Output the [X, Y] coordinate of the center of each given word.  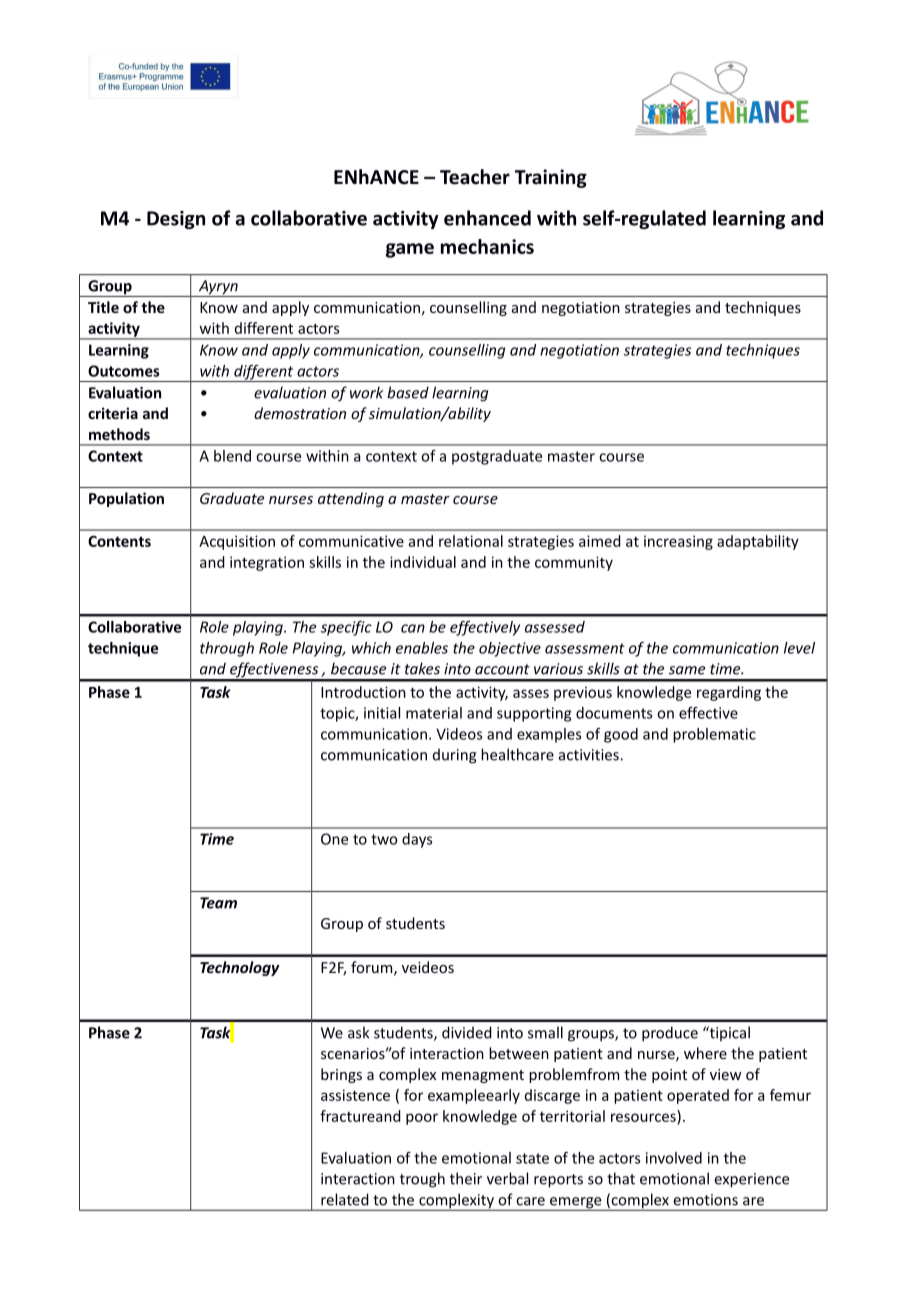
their [466, 1178]
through [227, 649]
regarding [729, 693]
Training [551, 178]
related [345, 1199]
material [434, 713]
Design [176, 220]
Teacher [475, 177]
